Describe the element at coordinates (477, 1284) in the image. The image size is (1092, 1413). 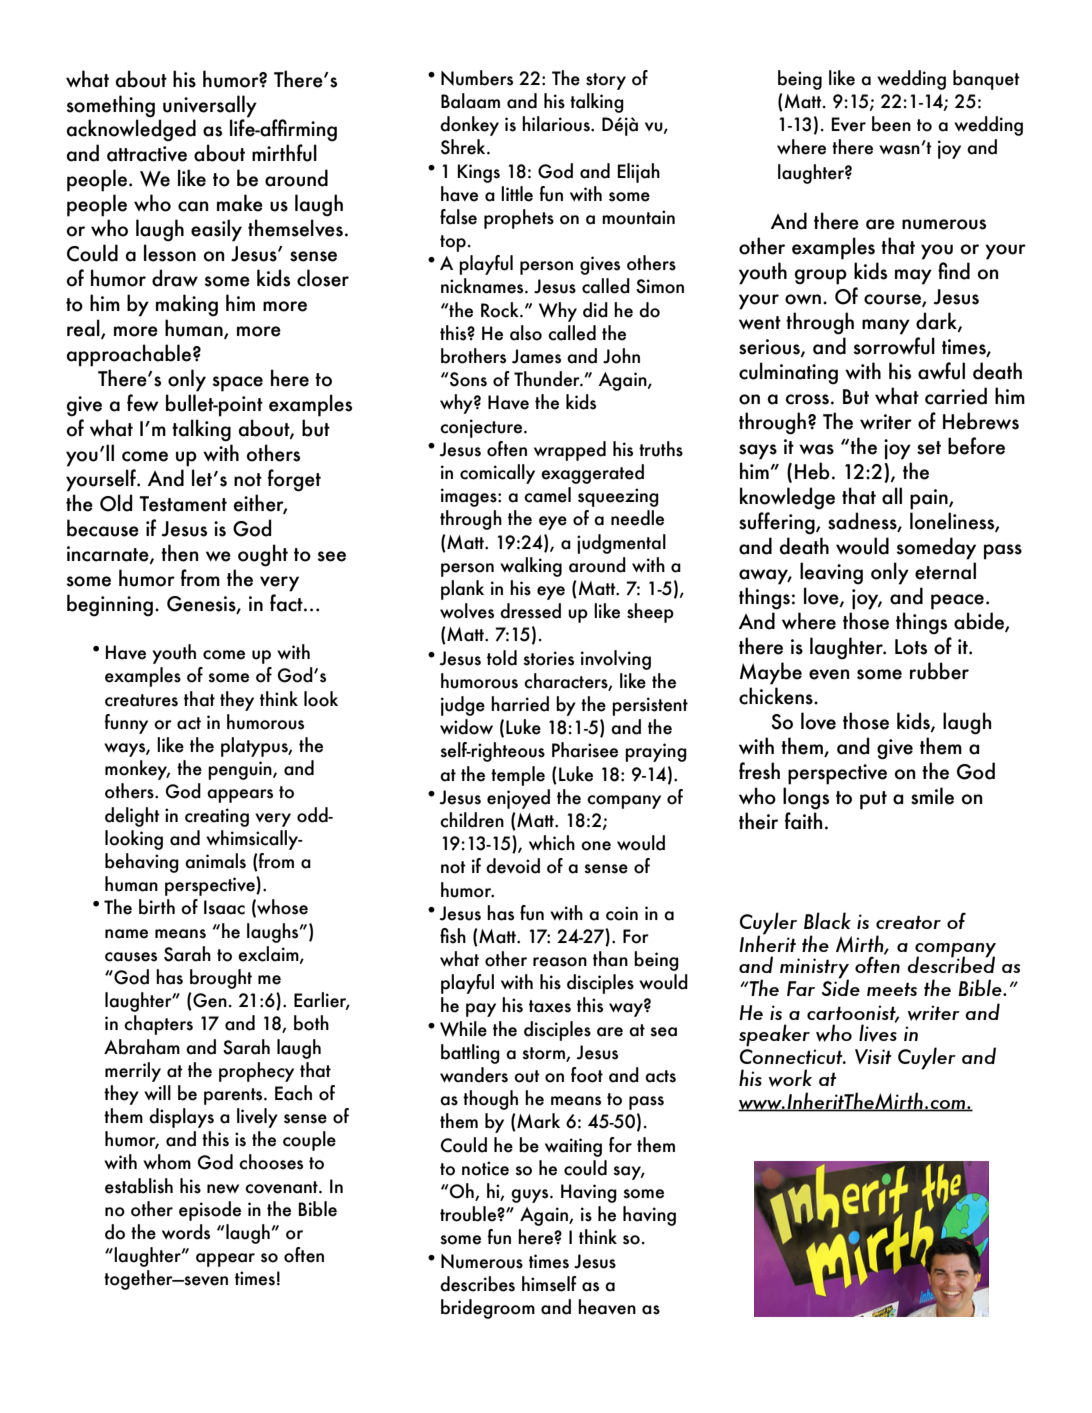
I see `describes` at that location.
